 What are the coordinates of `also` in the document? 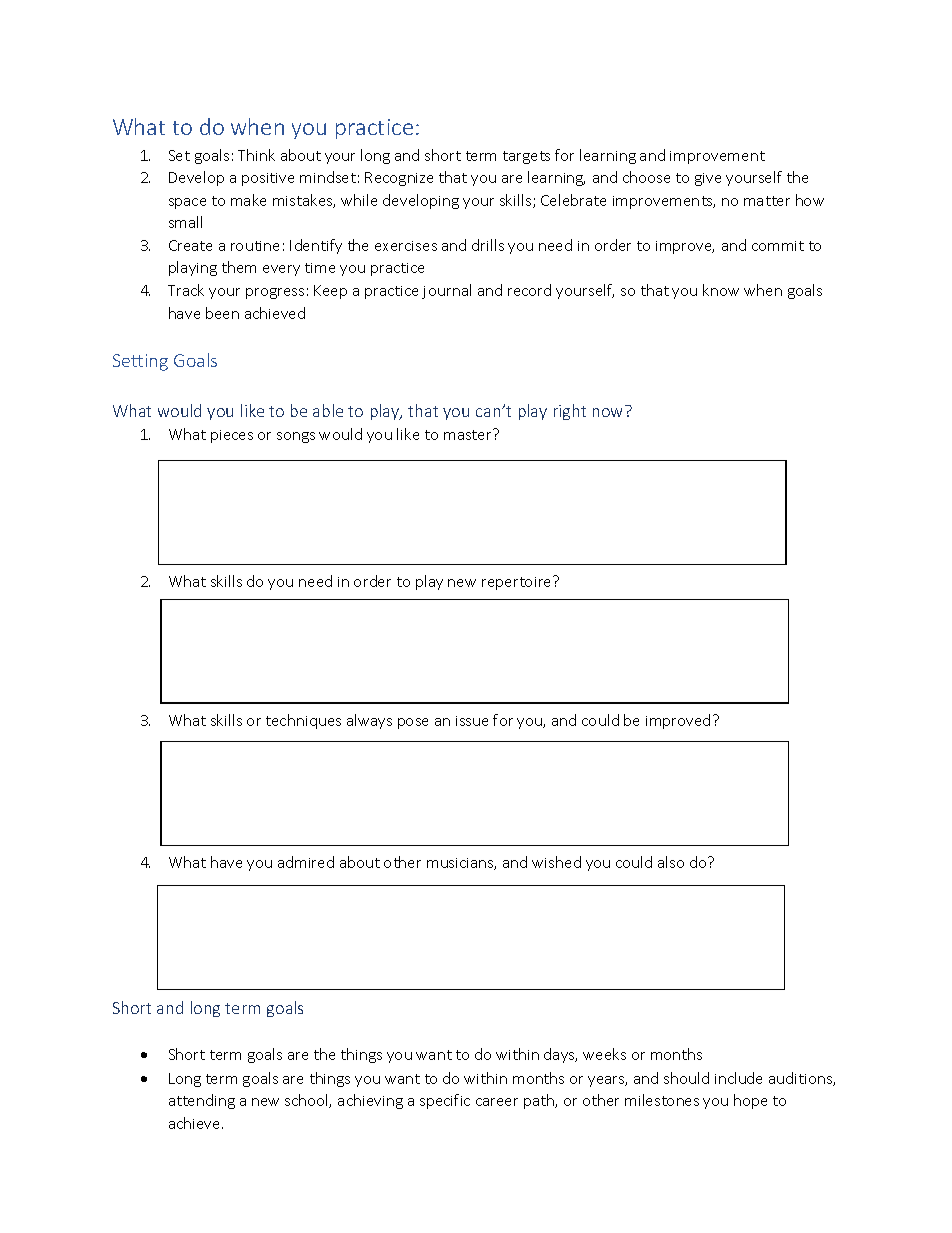 It's located at (671, 862).
